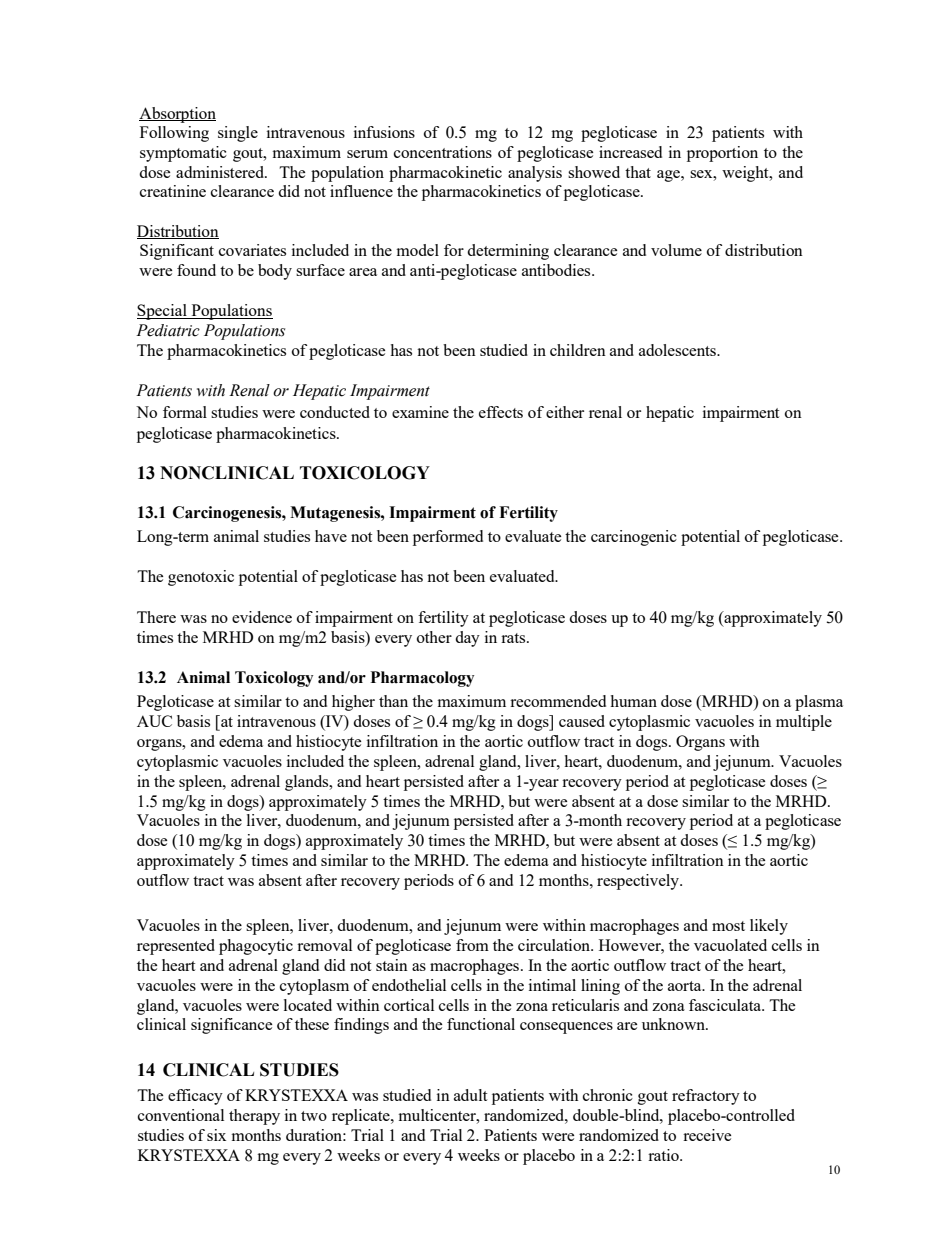 Image resolution: width=952 pixels, height=1233 pixels. Describe the element at coordinates (582, 721) in the page. I see `caused` at that location.
